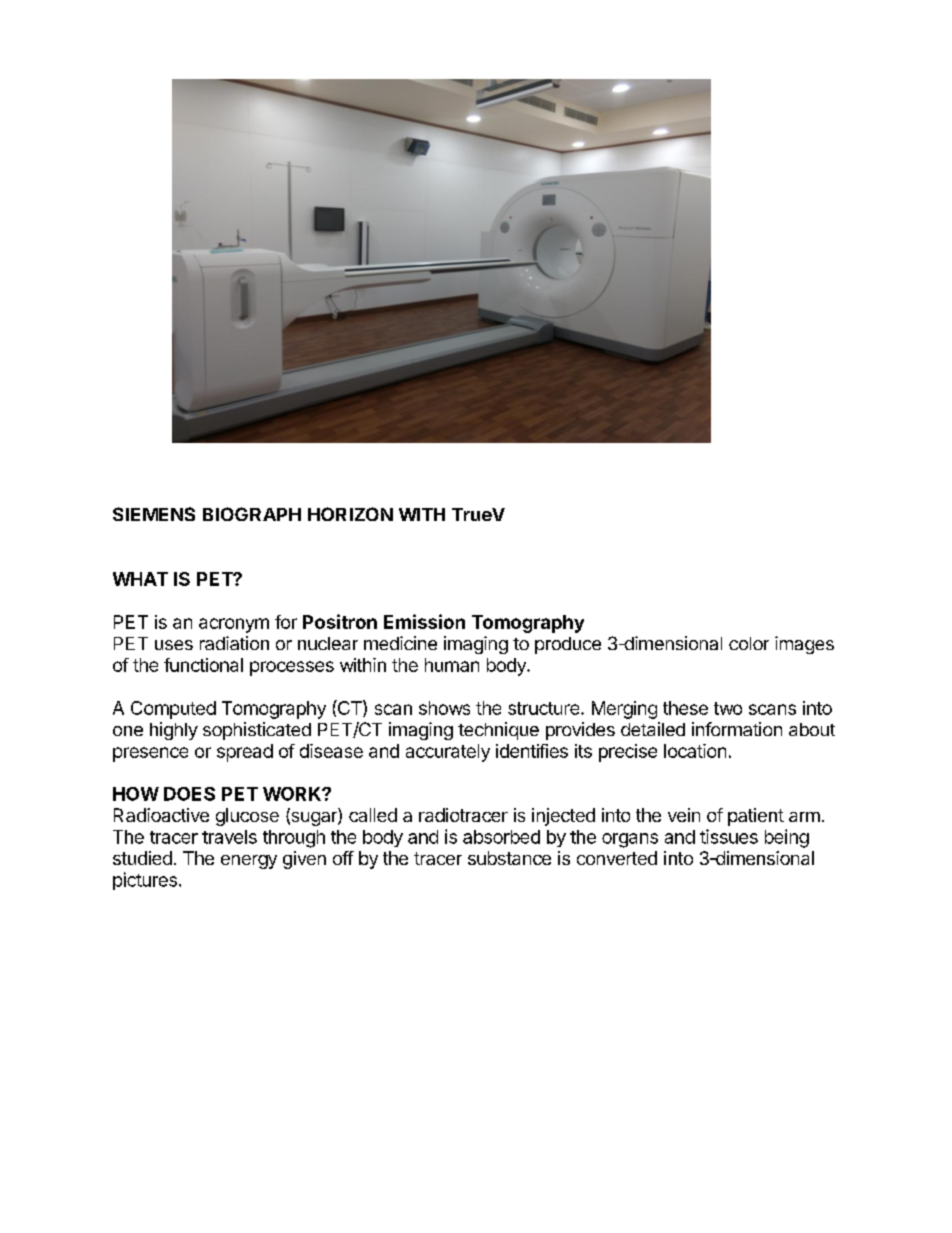 The height and width of the screenshot is (1233, 952). I want to click on color, so click(749, 643).
